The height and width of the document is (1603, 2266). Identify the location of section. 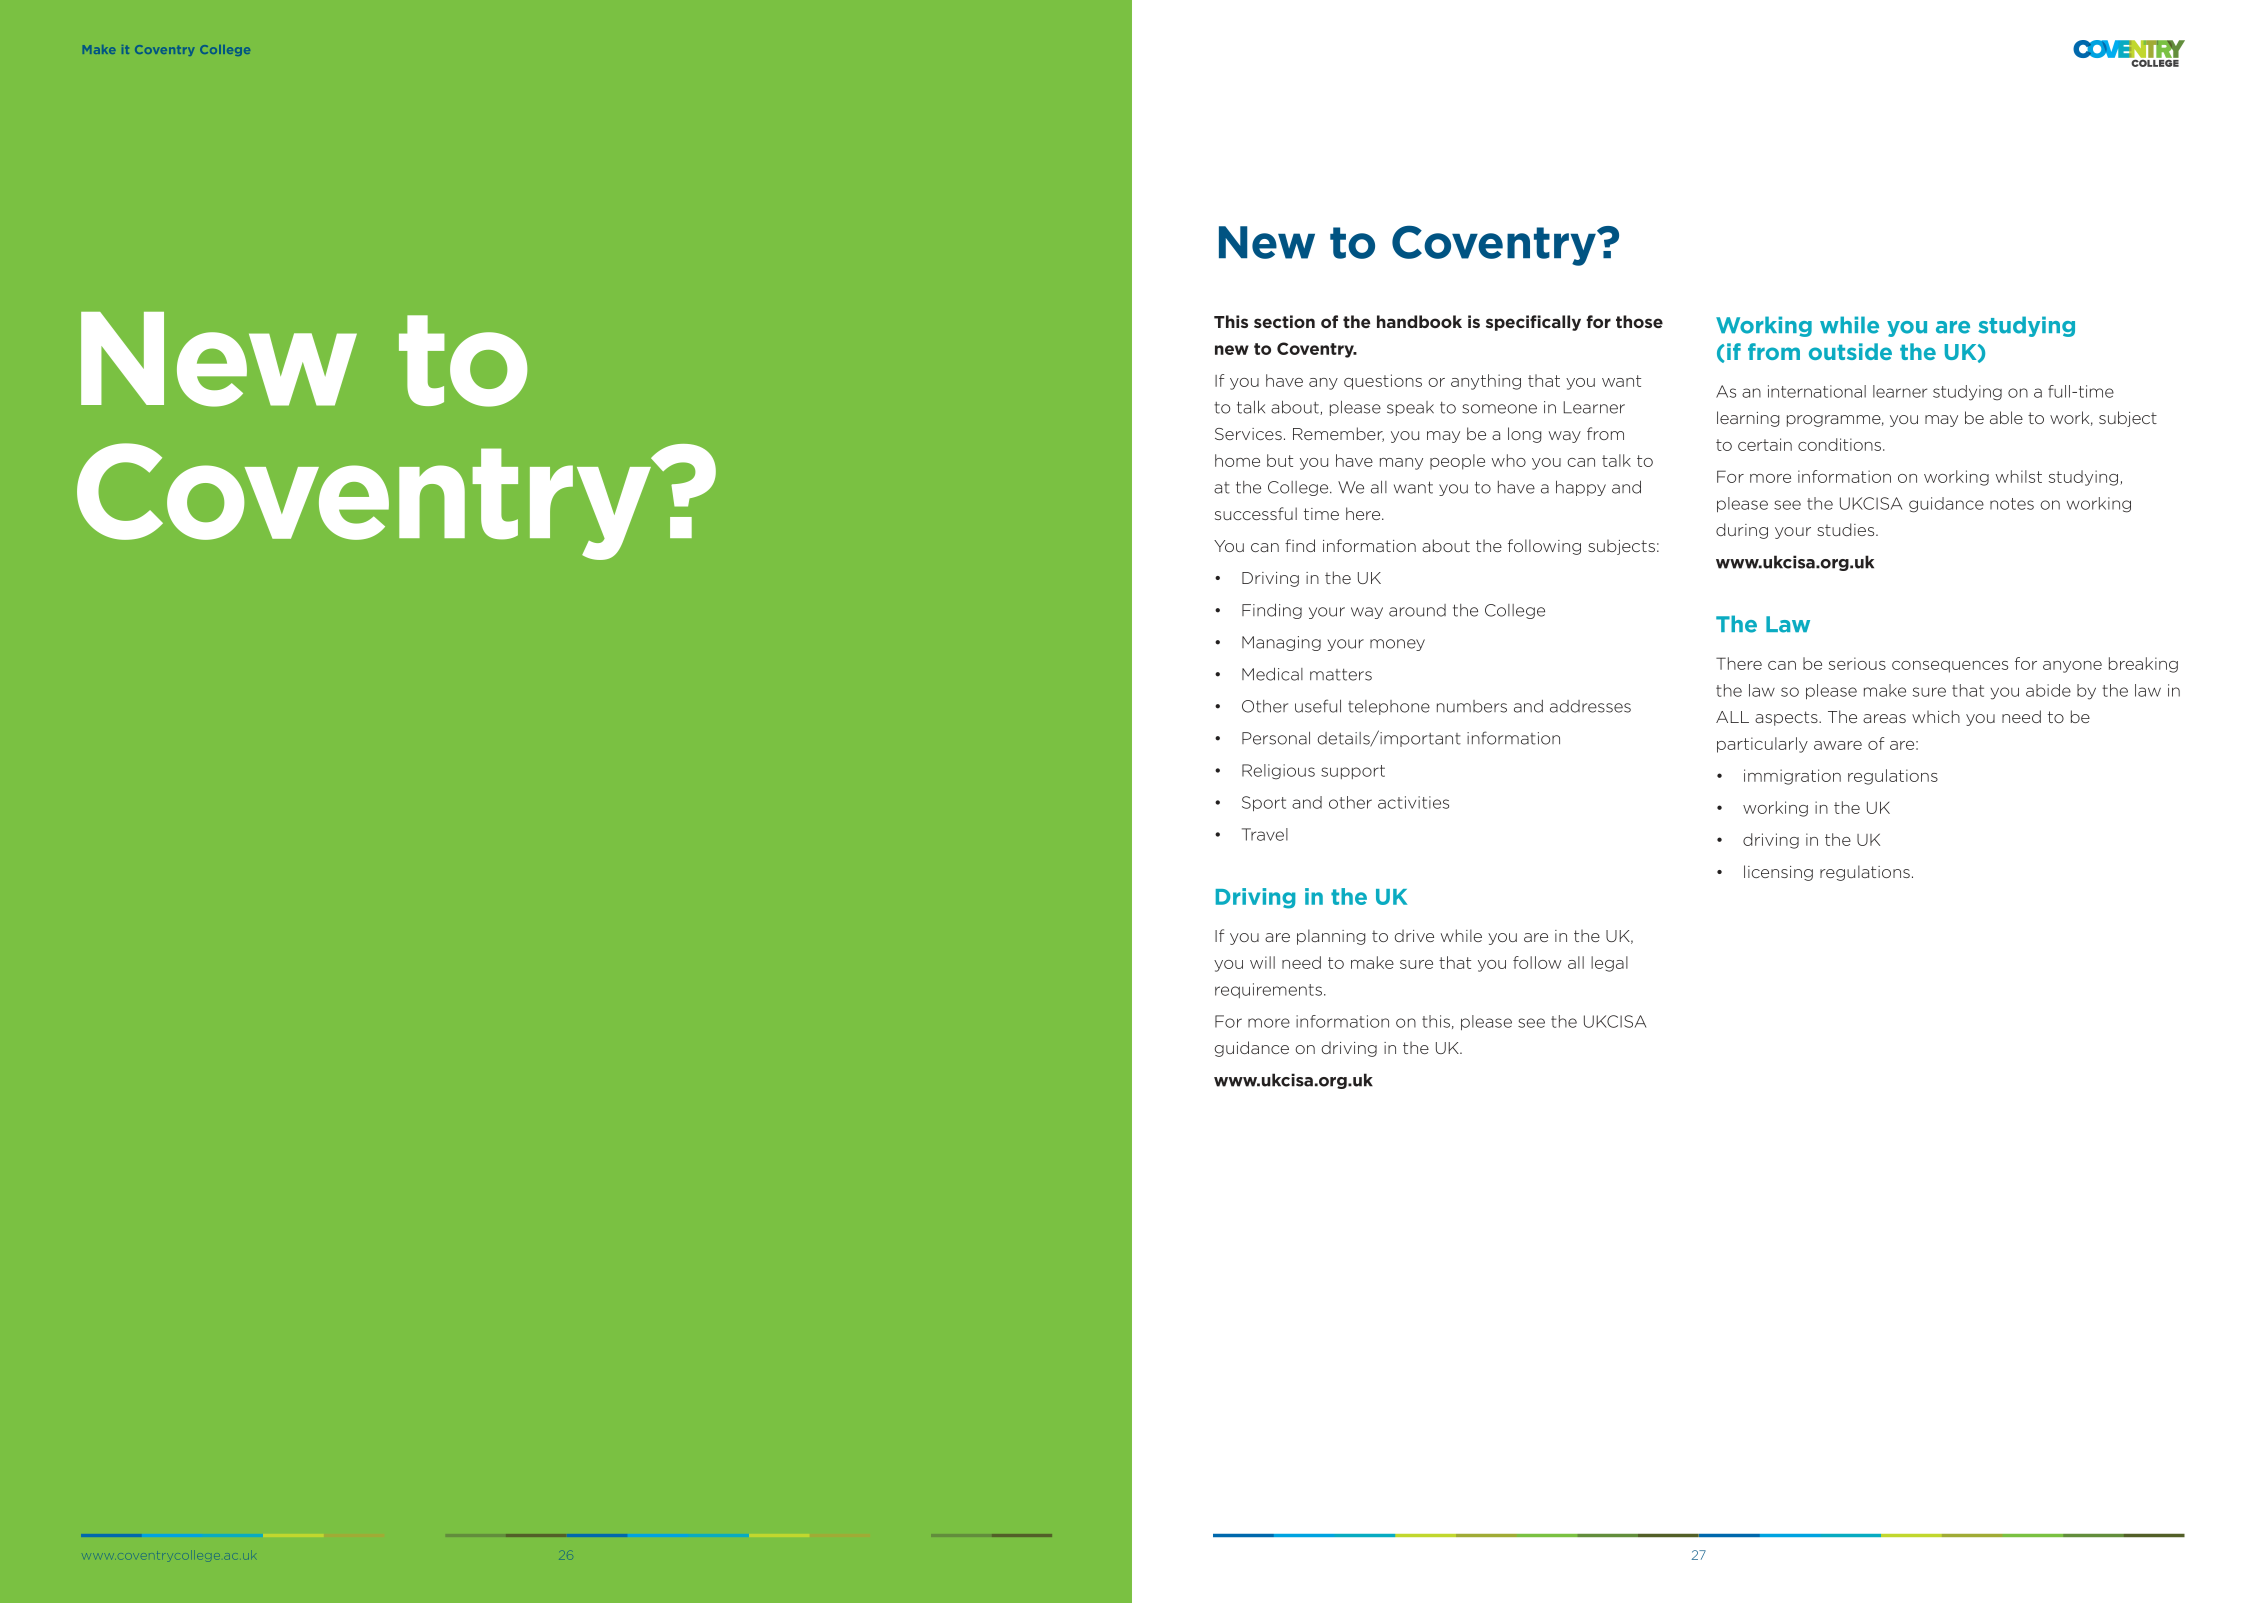
(1284, 321).
